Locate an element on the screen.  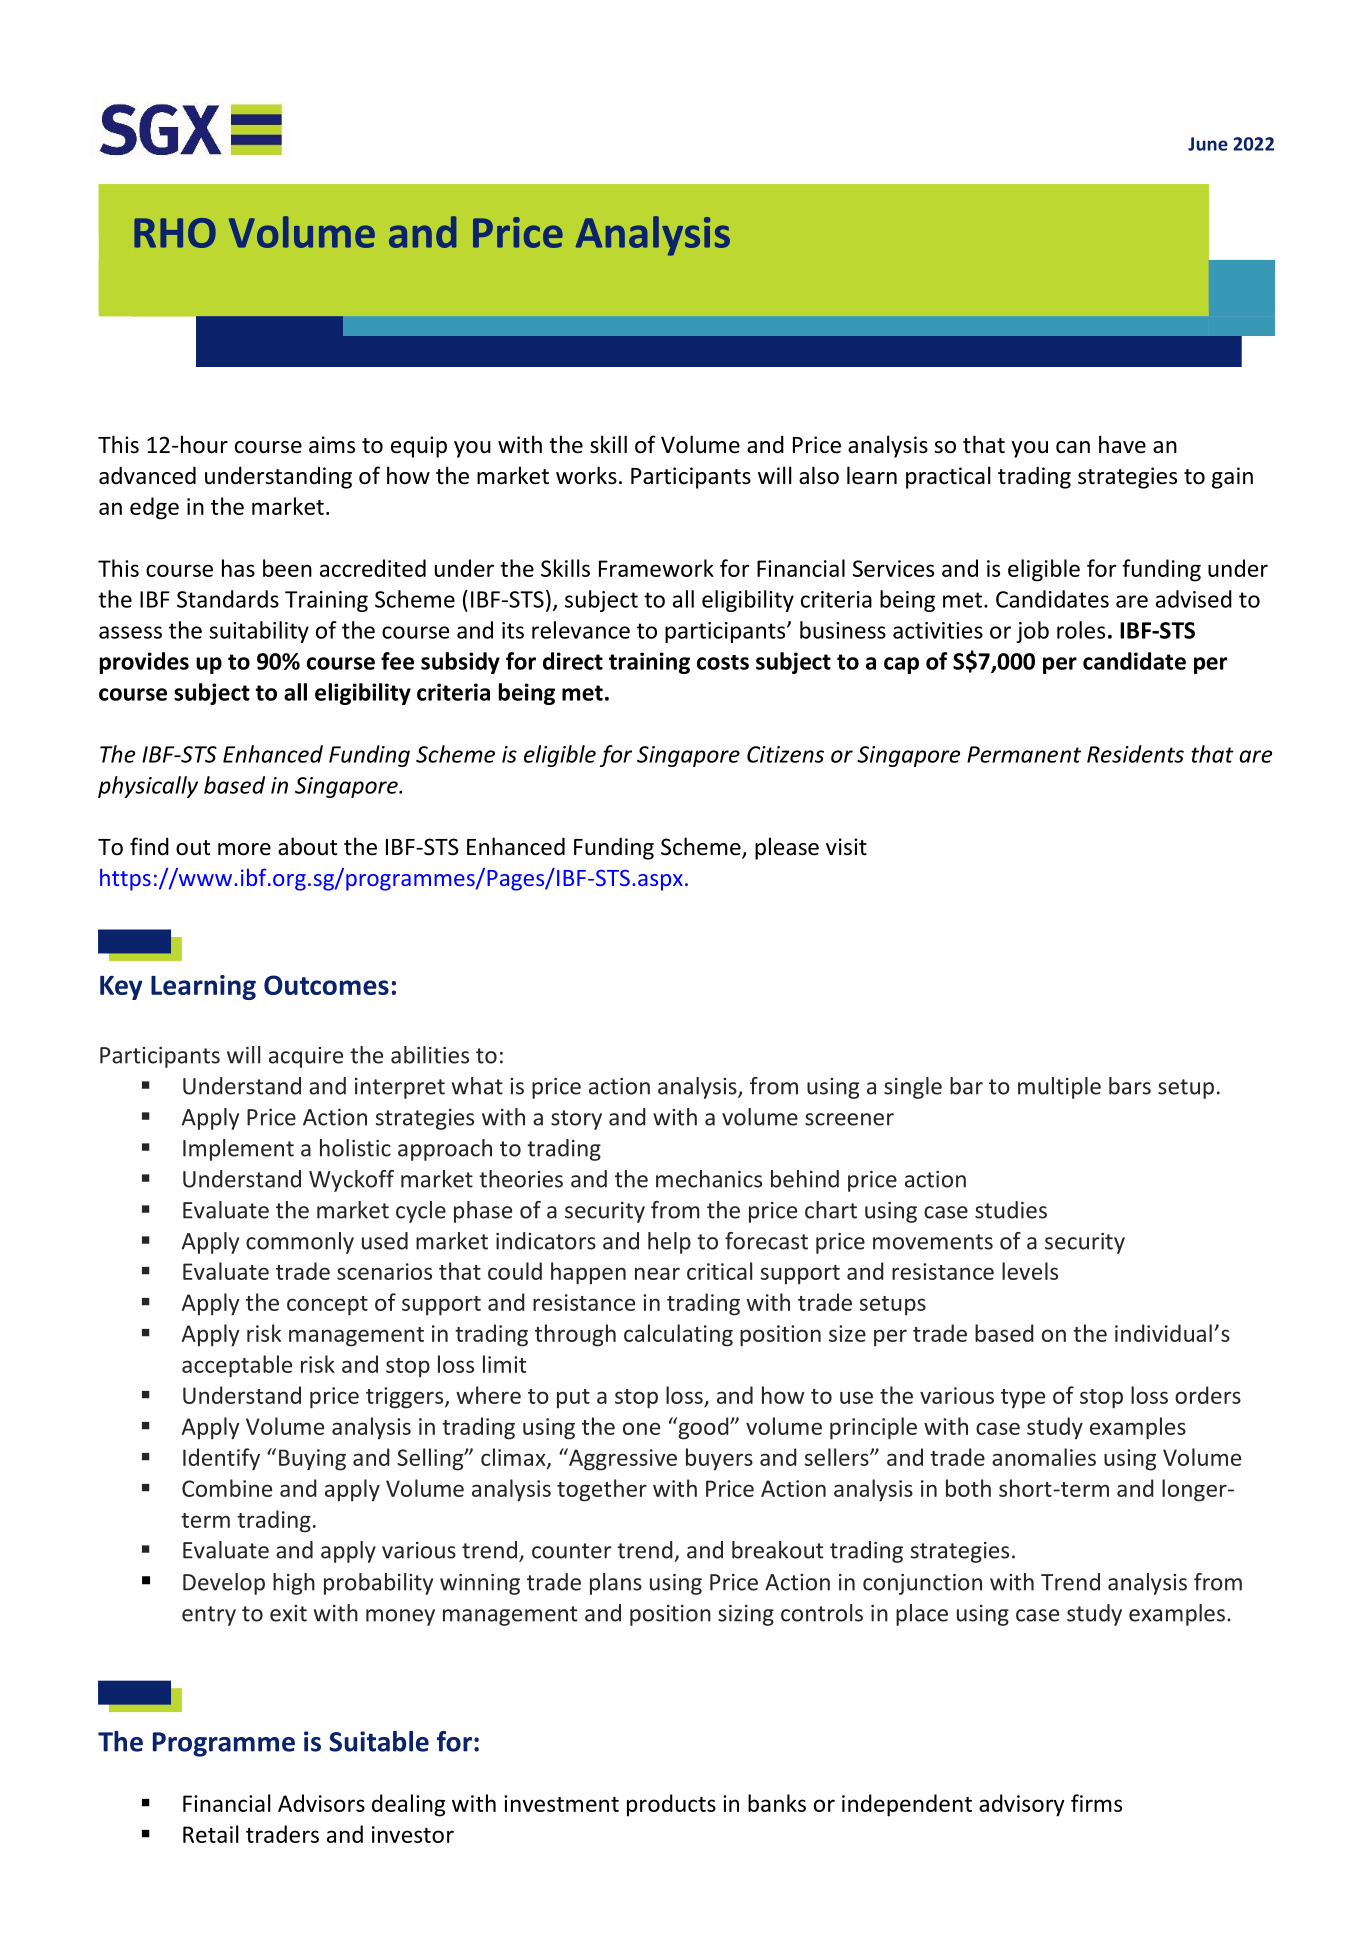
levels is located at coordinates (1030, 1271).
